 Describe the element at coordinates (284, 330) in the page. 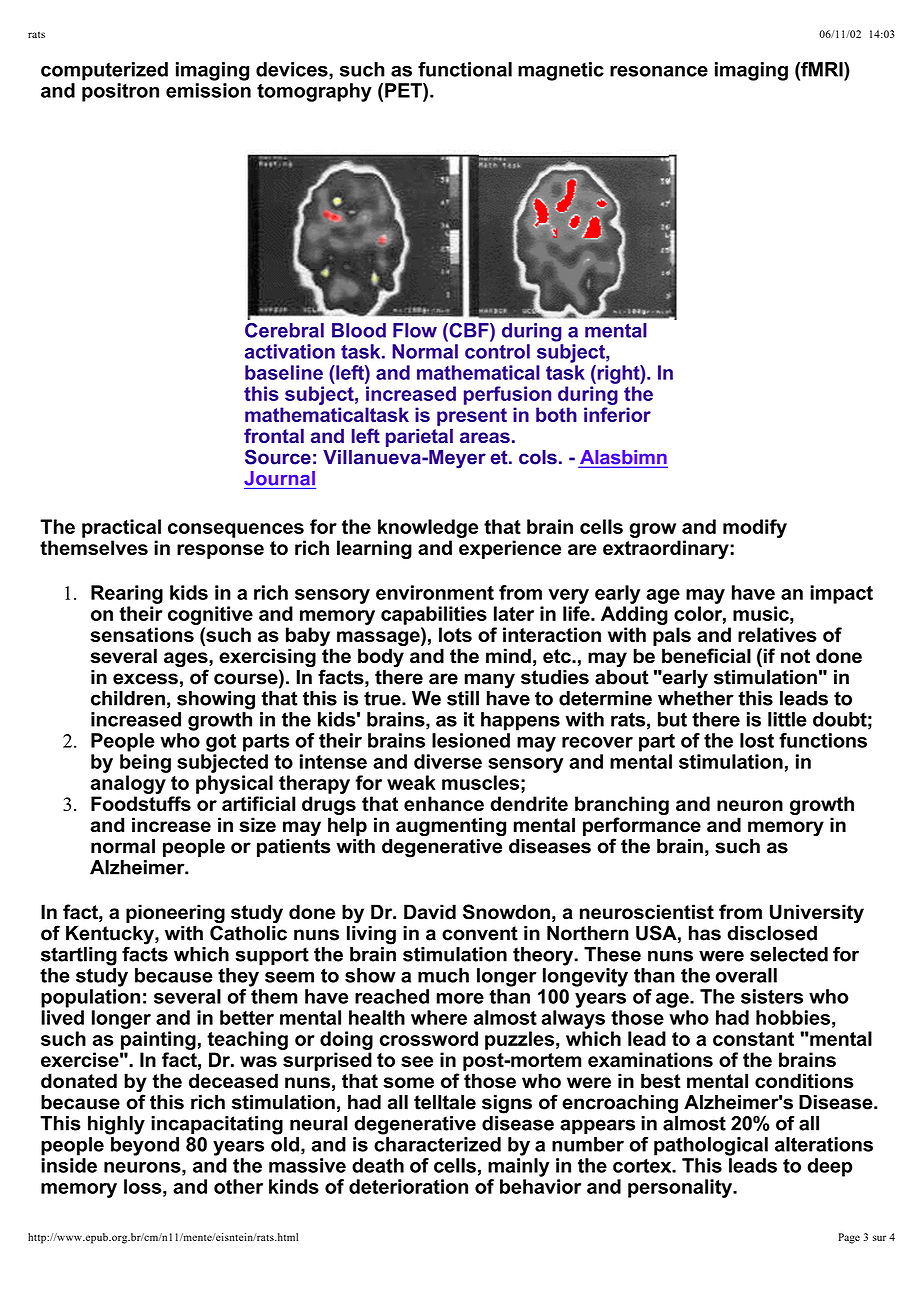

I see `Cerebral` at that location.
